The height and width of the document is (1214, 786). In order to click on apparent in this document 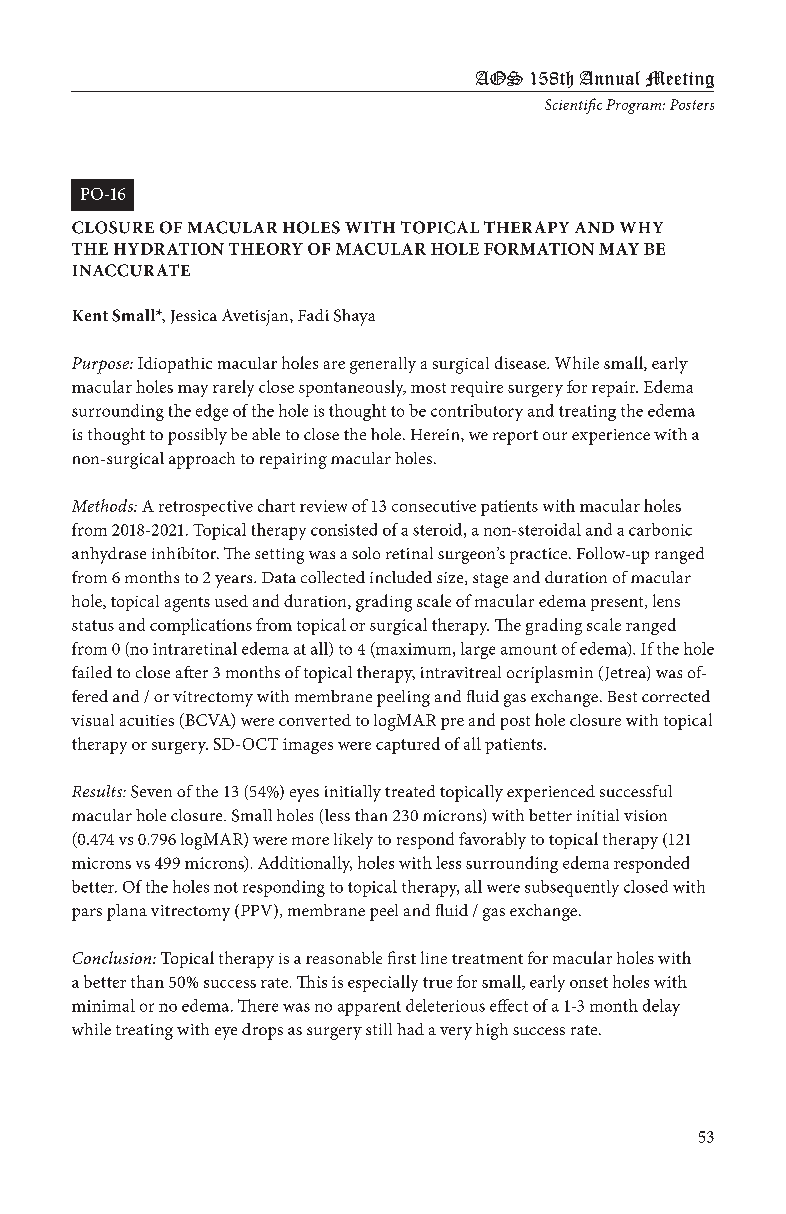, I will do `click(369, 1008)`.
